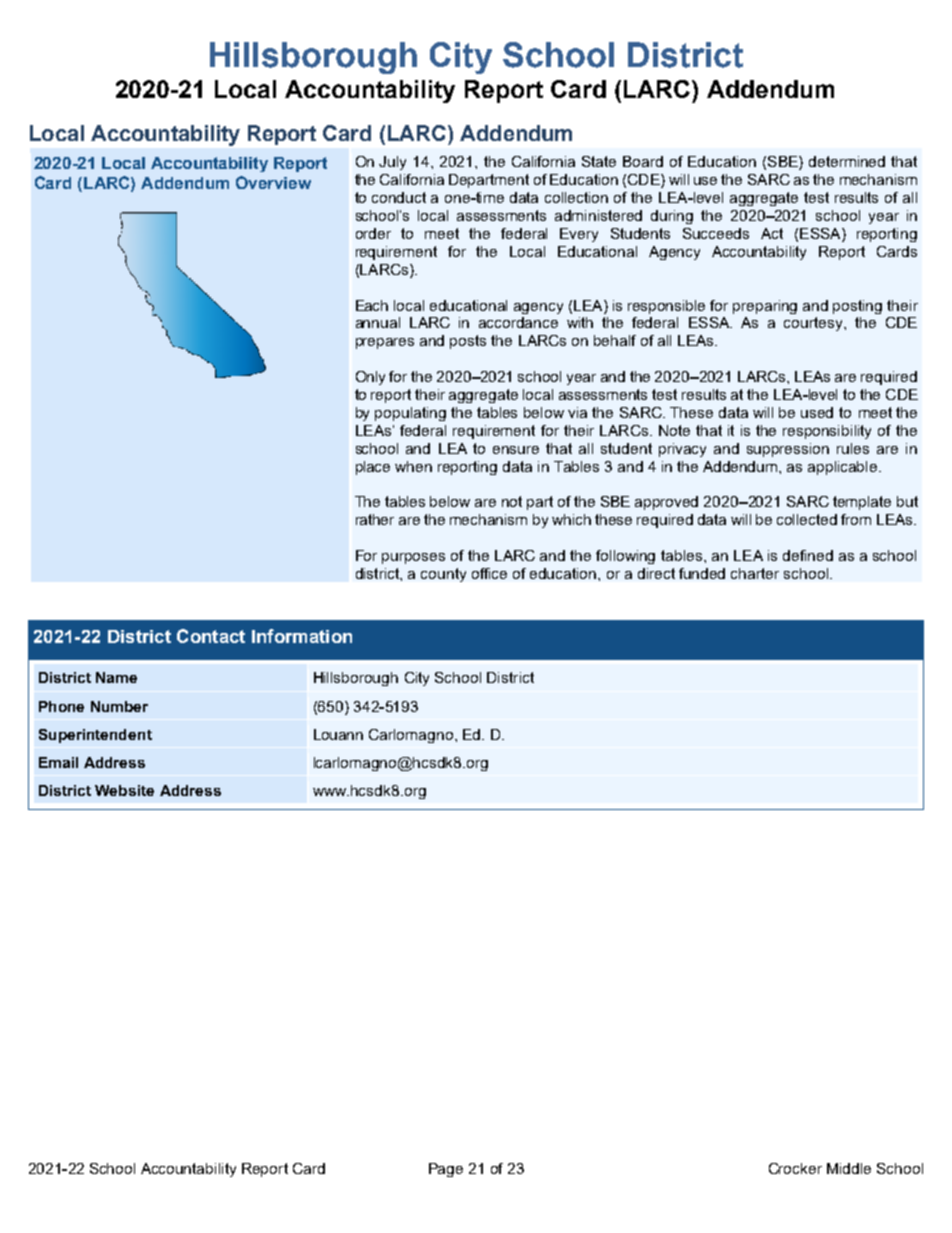  What do you see at coordinates (847, 161) in the document?
I see `determined` at bounding box center [847, 161].
